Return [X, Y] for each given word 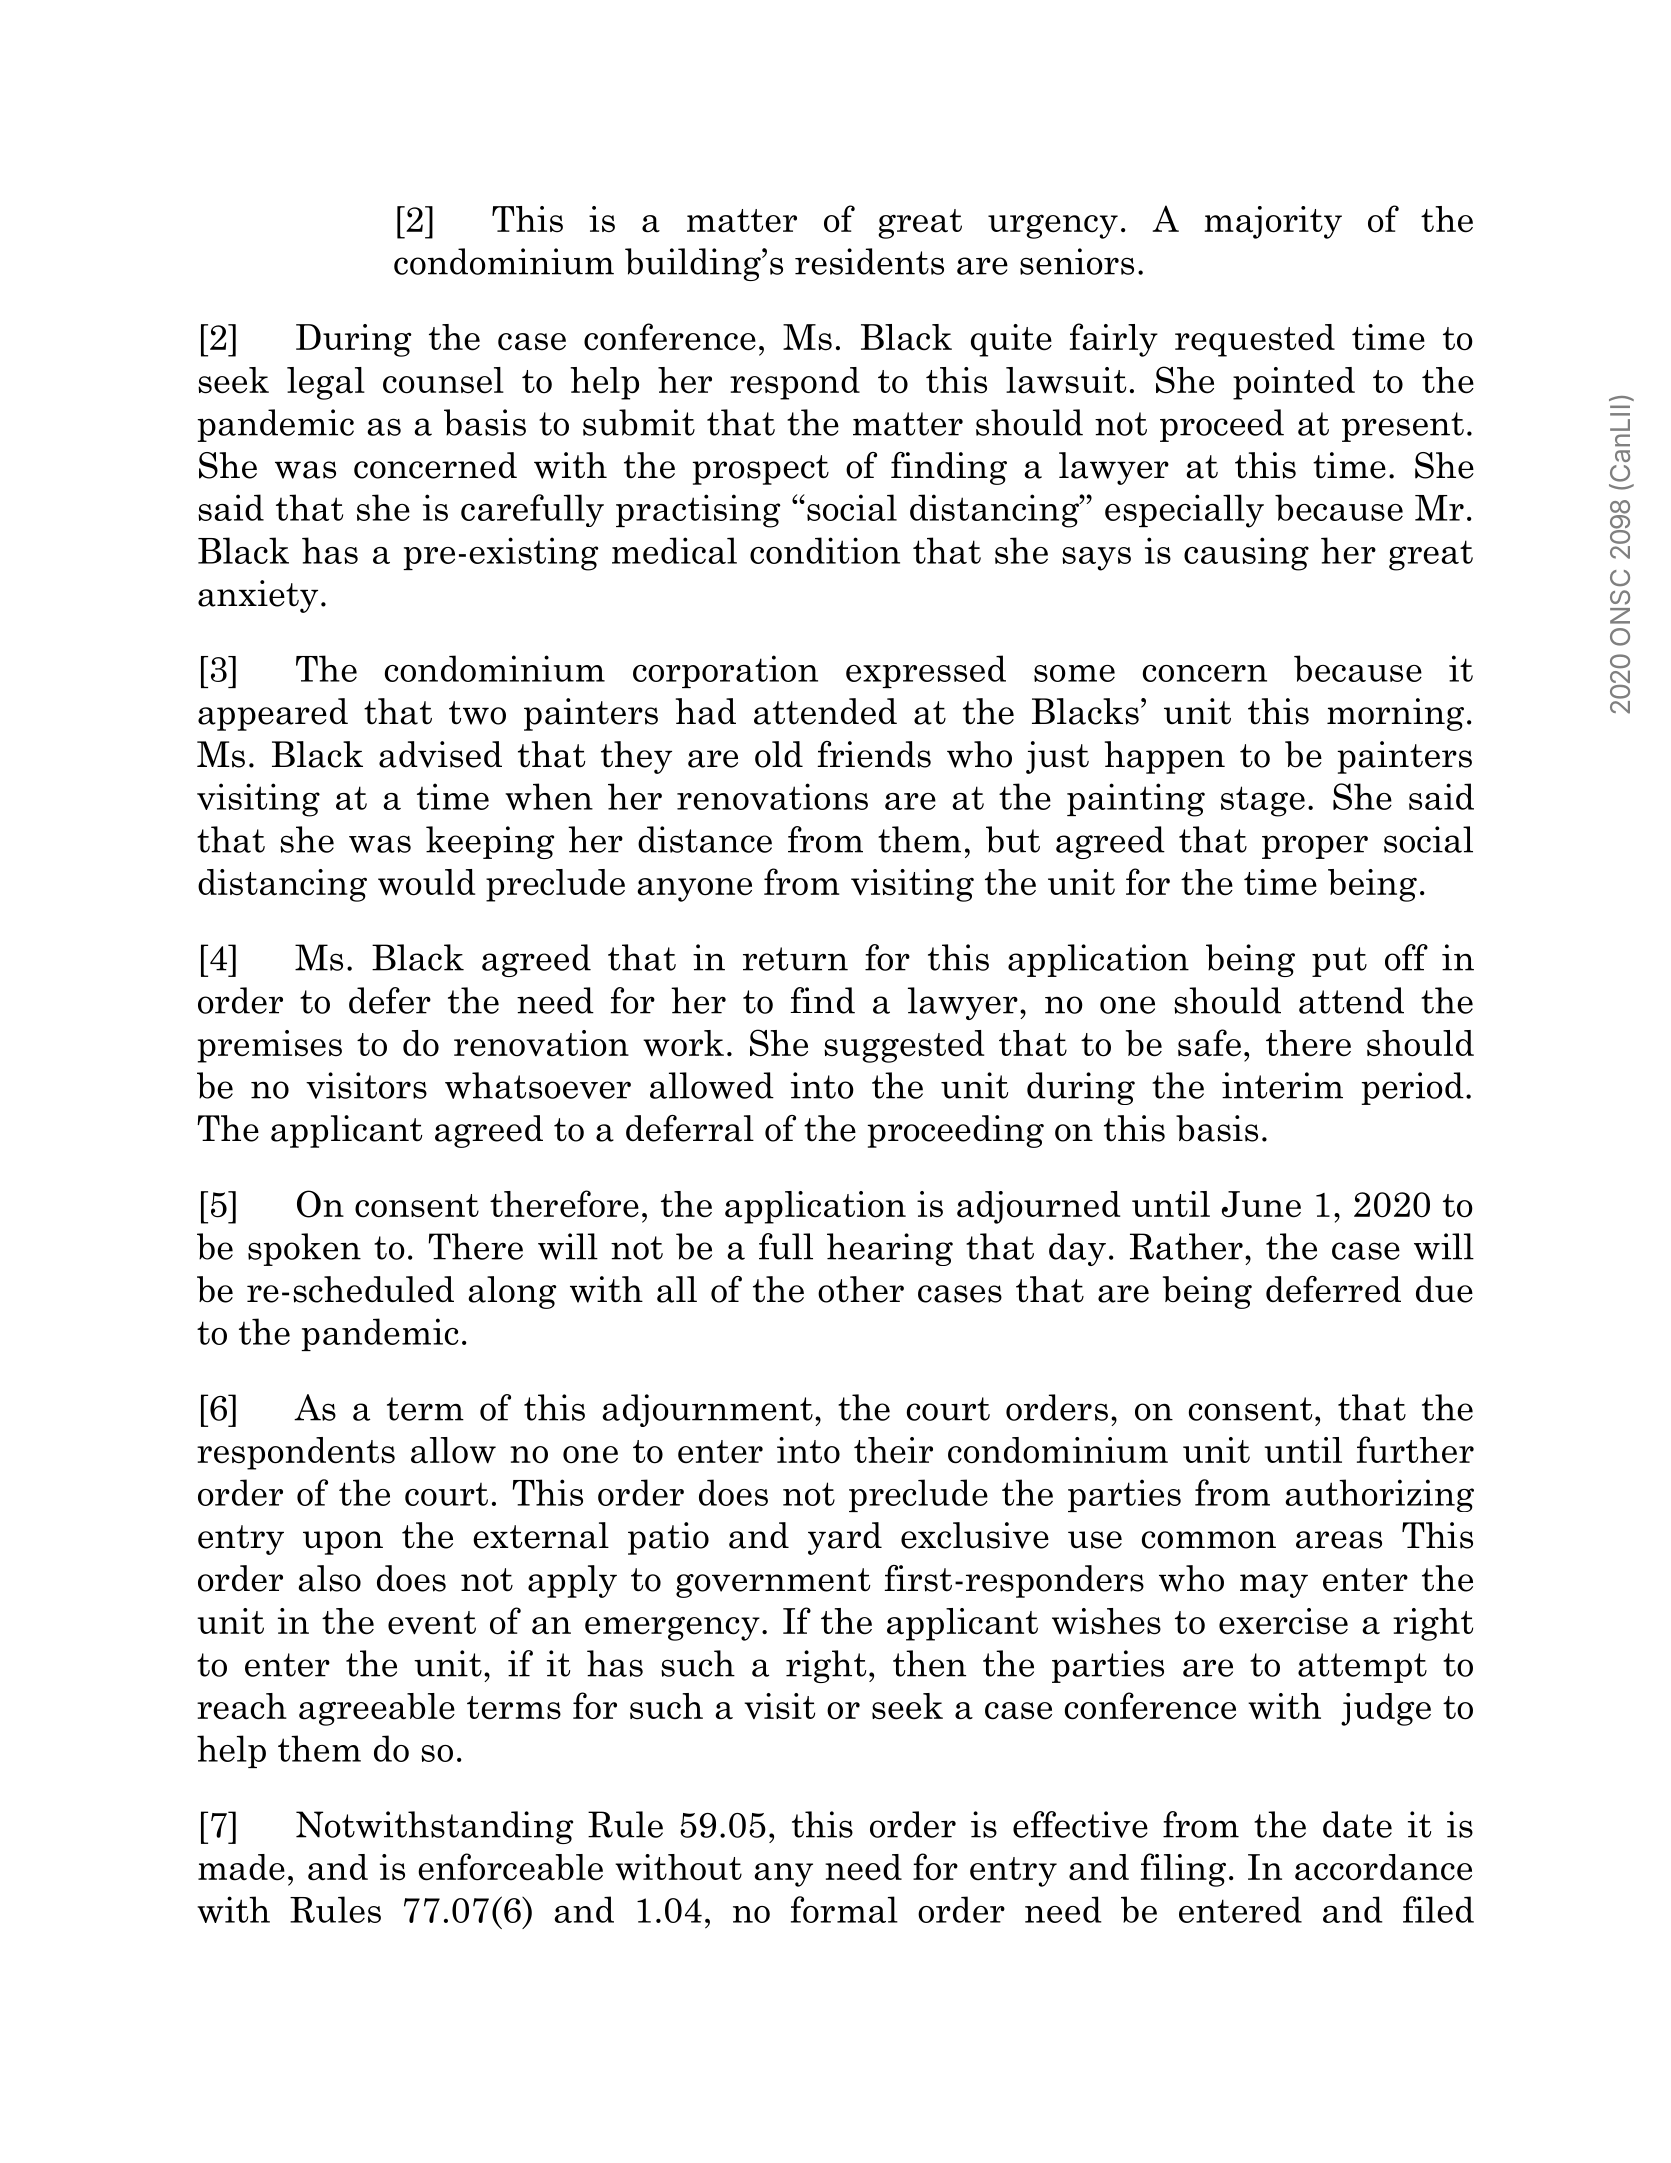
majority [1273, 222]
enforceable [510, 1867]
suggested [904, 1046]
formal [844, 1909]
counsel [443, 380]
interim [1282, 1085]
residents [869, 261]
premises [270, 1046]
